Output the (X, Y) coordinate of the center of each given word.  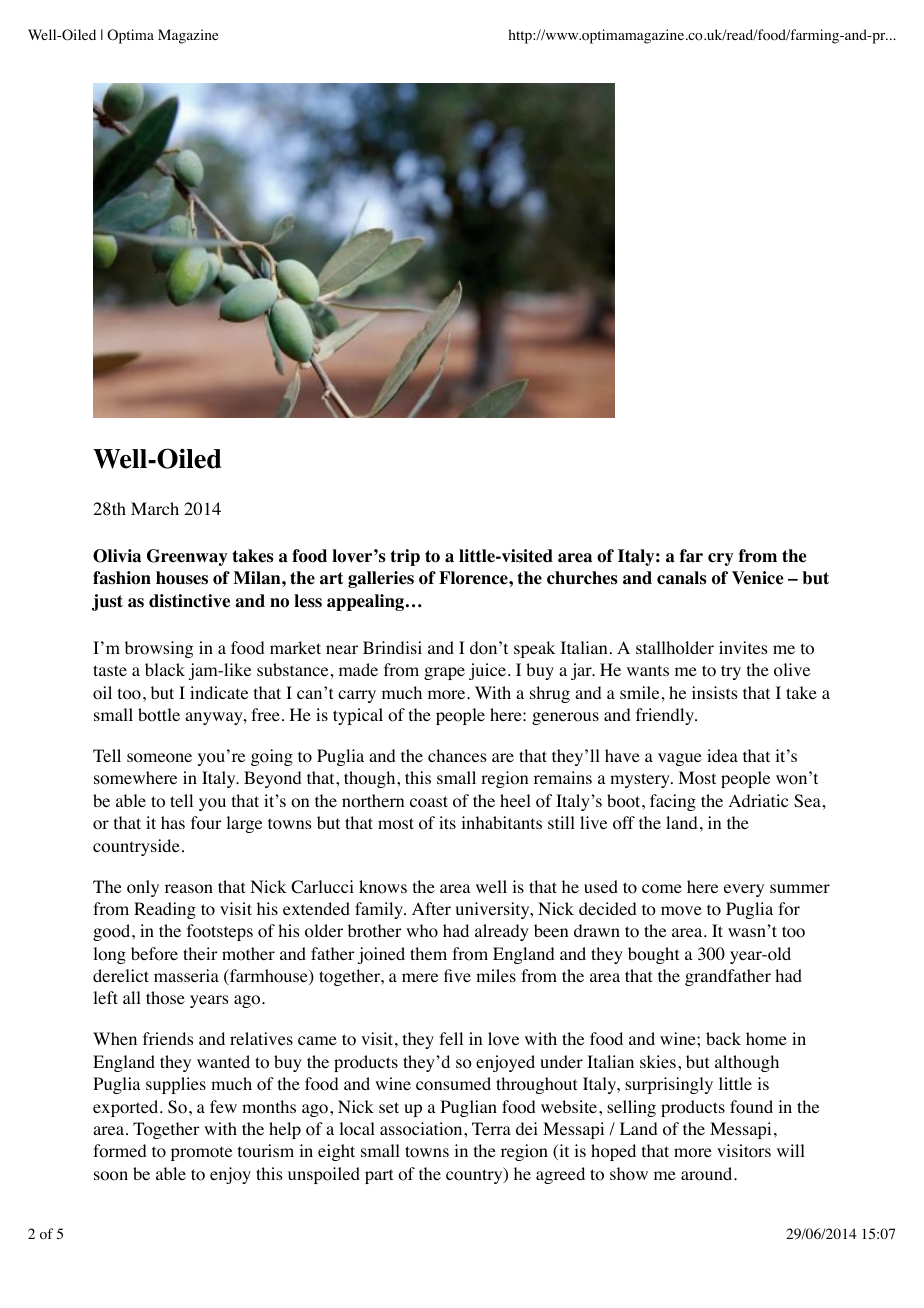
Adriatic (758, 800)
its (447, 822)
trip (405, 557)
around (708, 1174)
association (422, 1129)
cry (721, 559)
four (206, 823)
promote (201, 1153)
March (155, 508)
